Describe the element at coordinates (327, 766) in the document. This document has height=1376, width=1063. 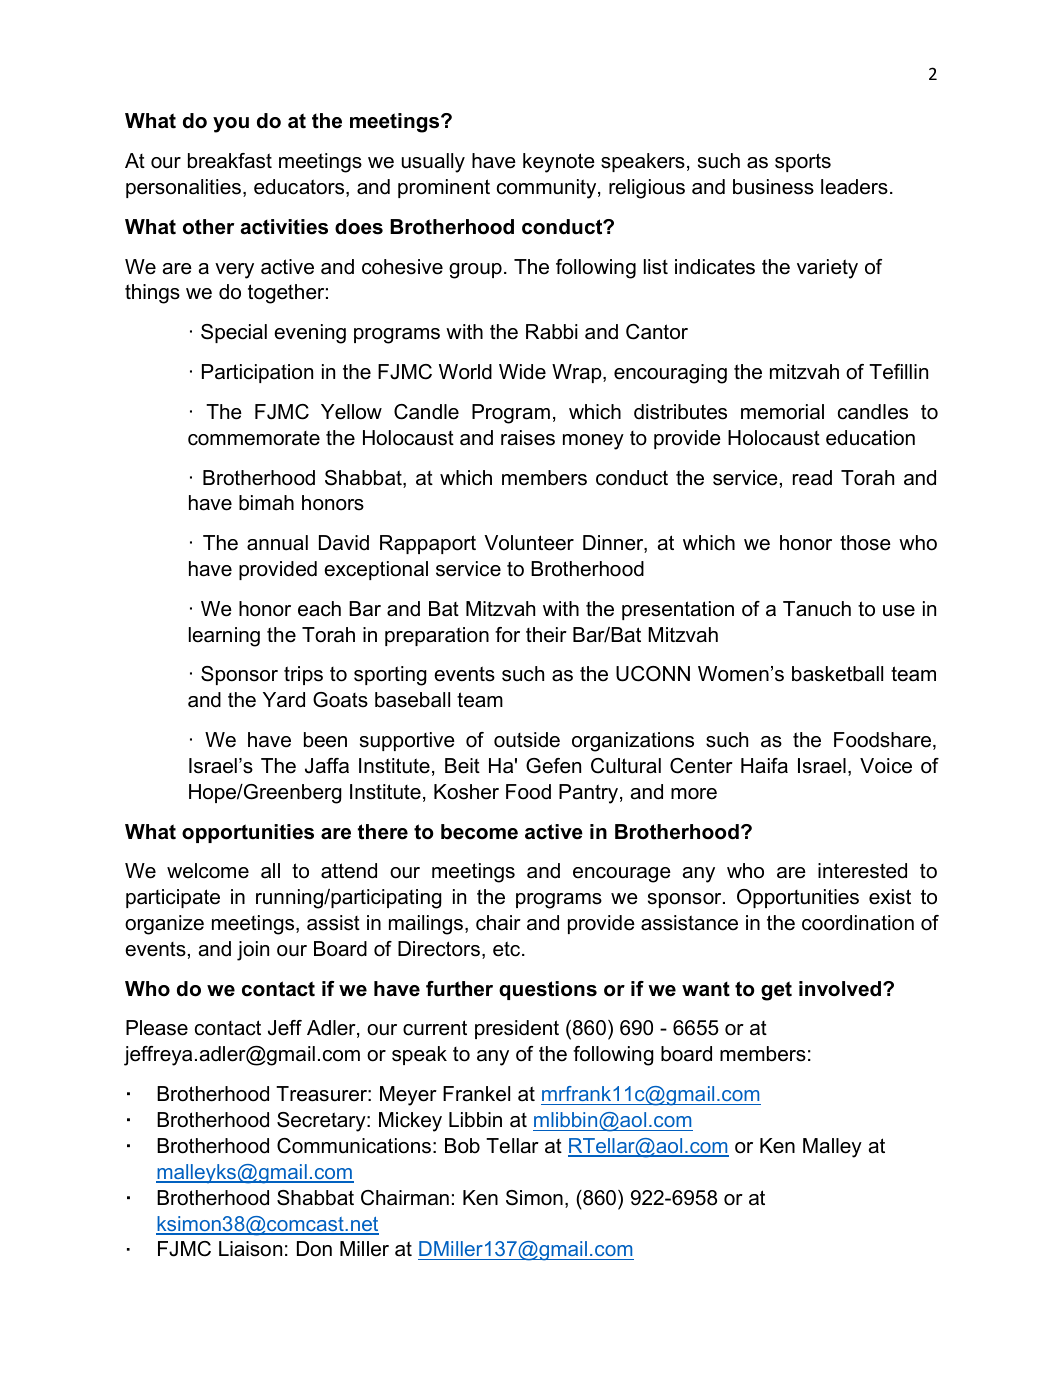
I see `Jaffa` at that location.
